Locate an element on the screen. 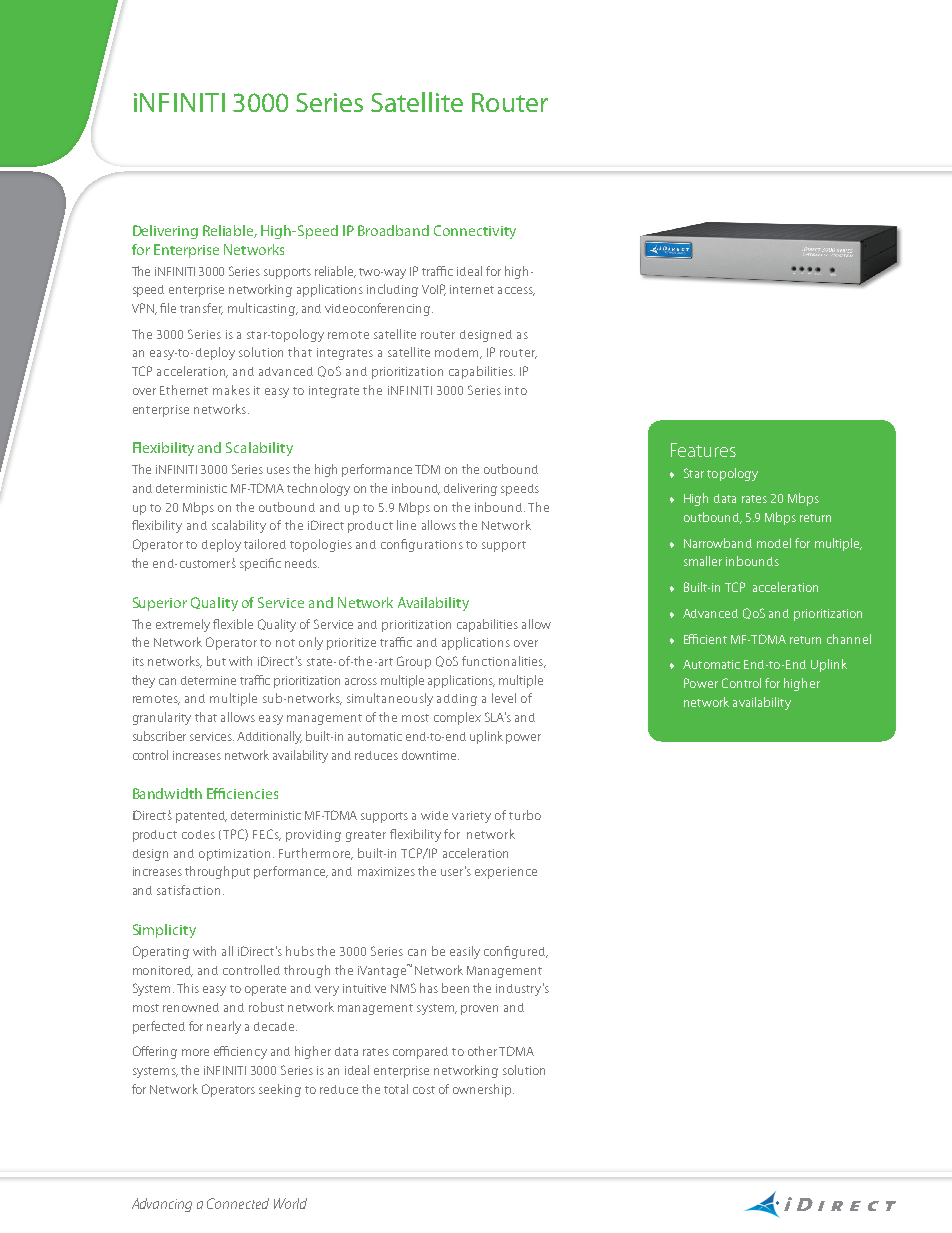  line is located at coordinates (406, 525).
